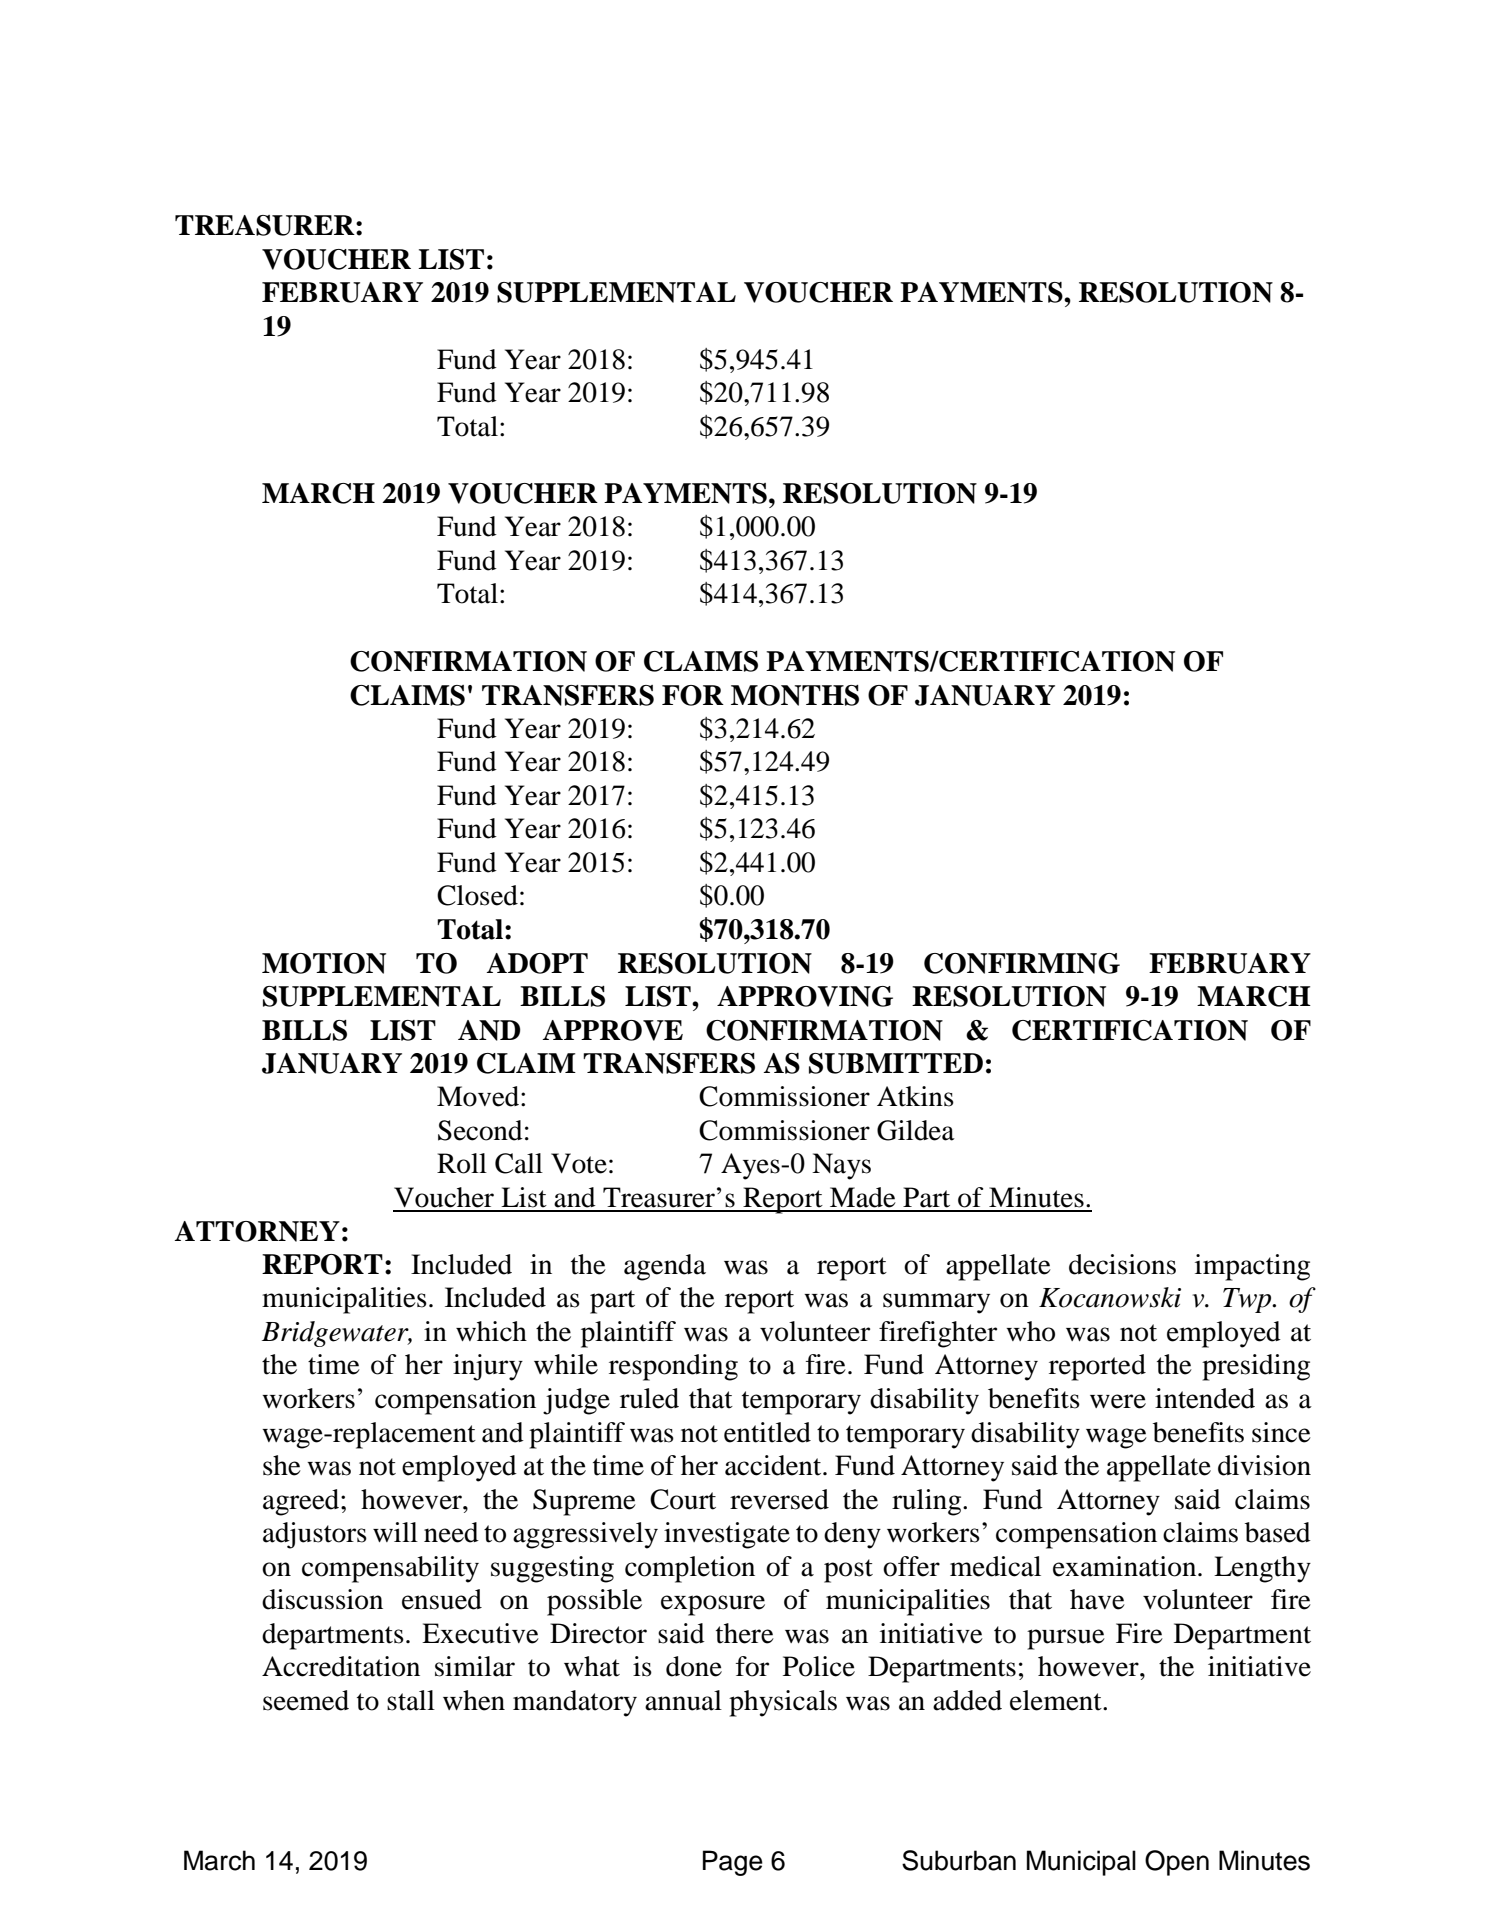  What do you see at coordinates (774, 1465) in the document?
I see `accident` at bounding box center [774, 1465].
